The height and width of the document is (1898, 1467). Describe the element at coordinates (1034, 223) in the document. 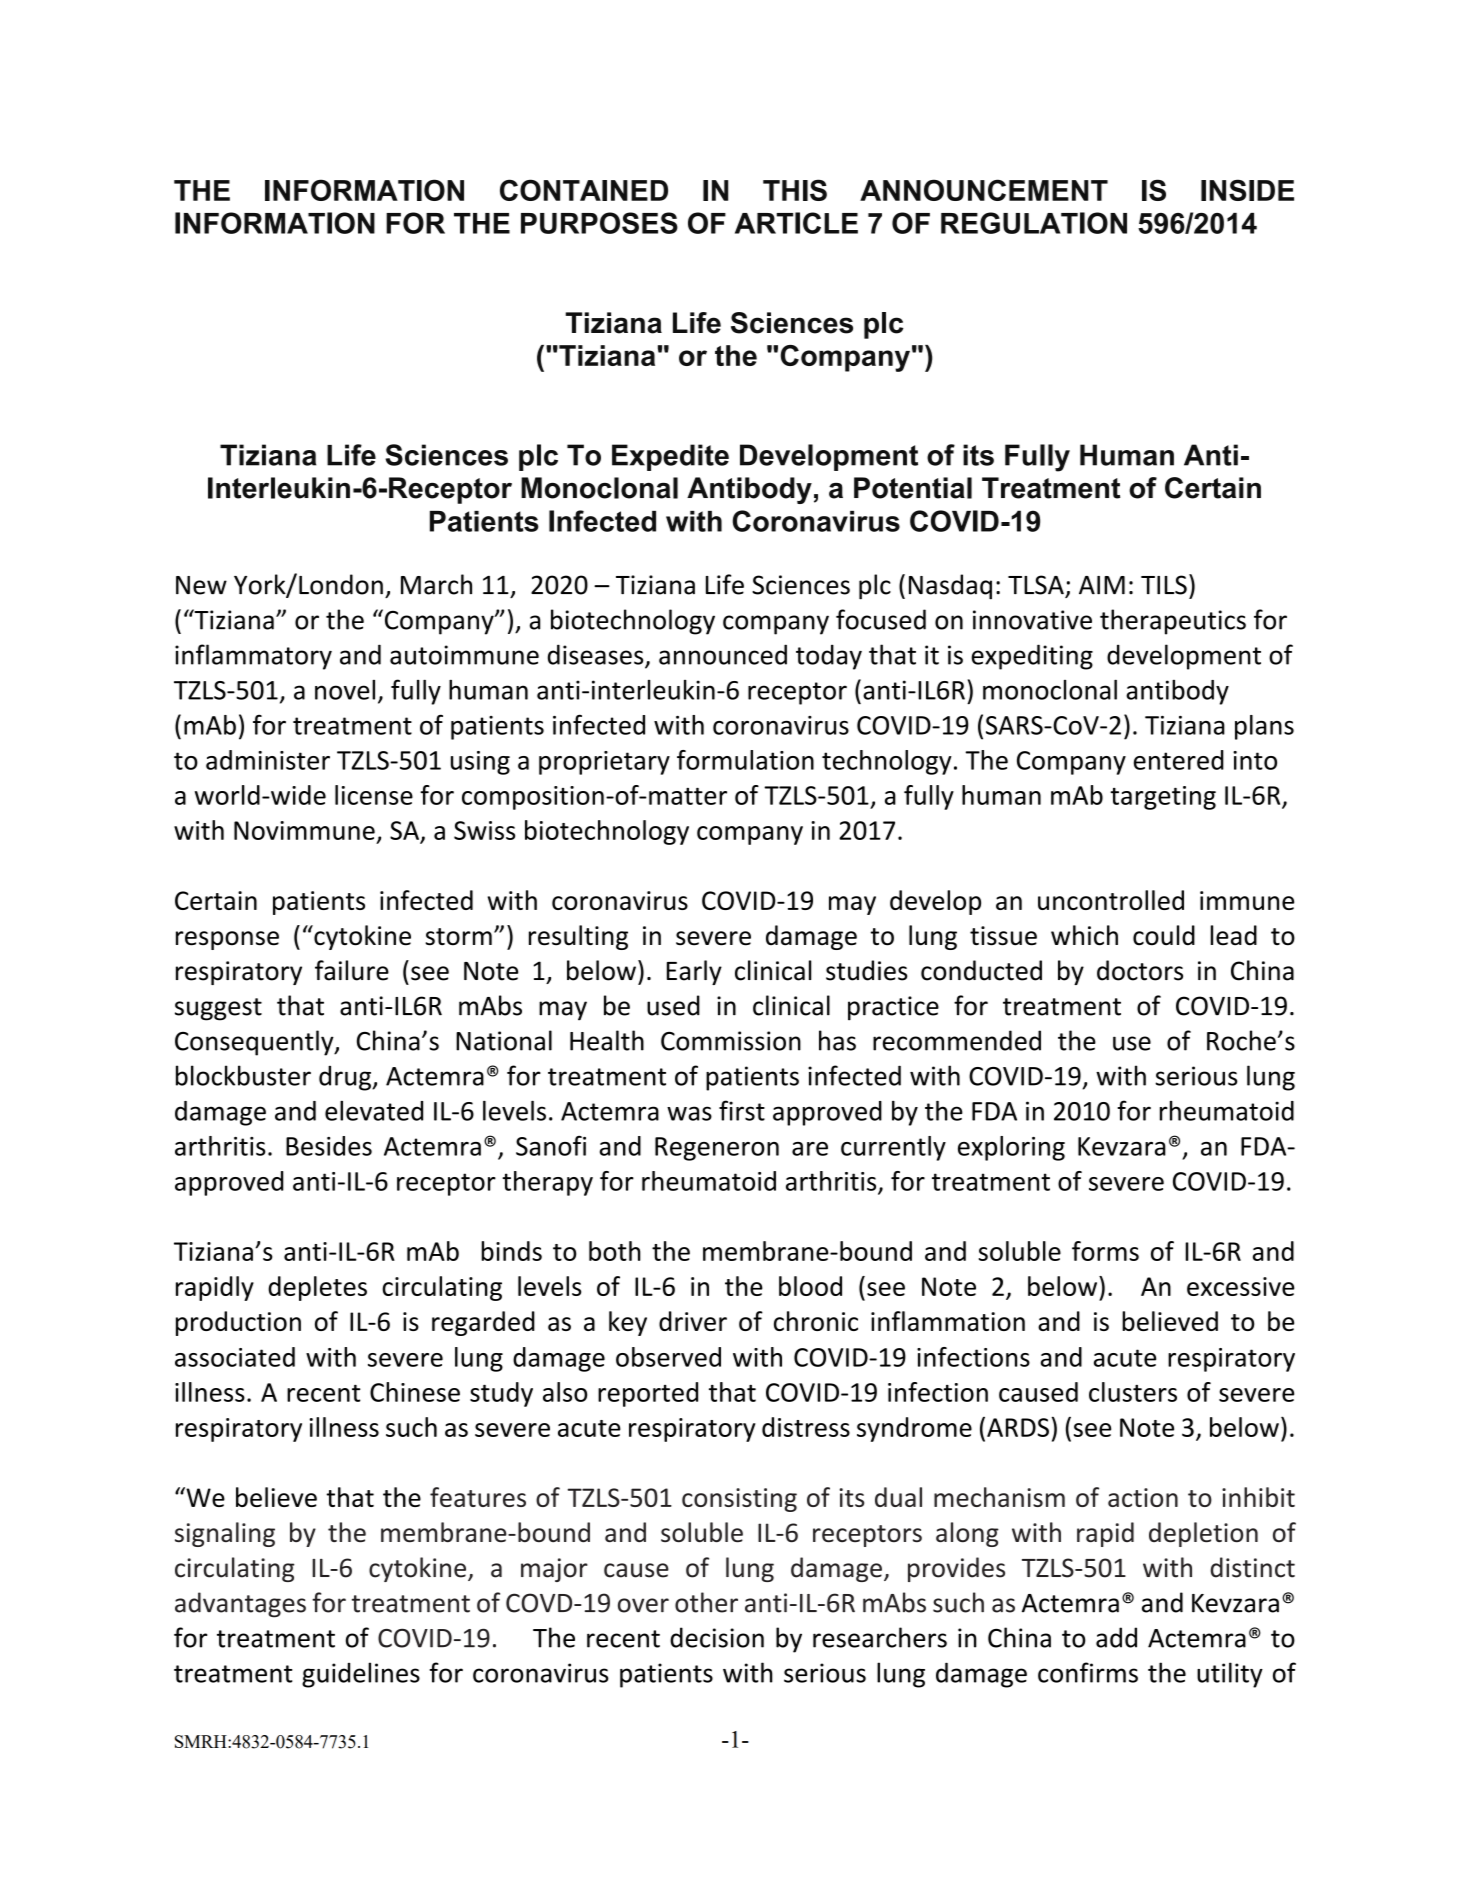

I see `REGULATION` at that location.
